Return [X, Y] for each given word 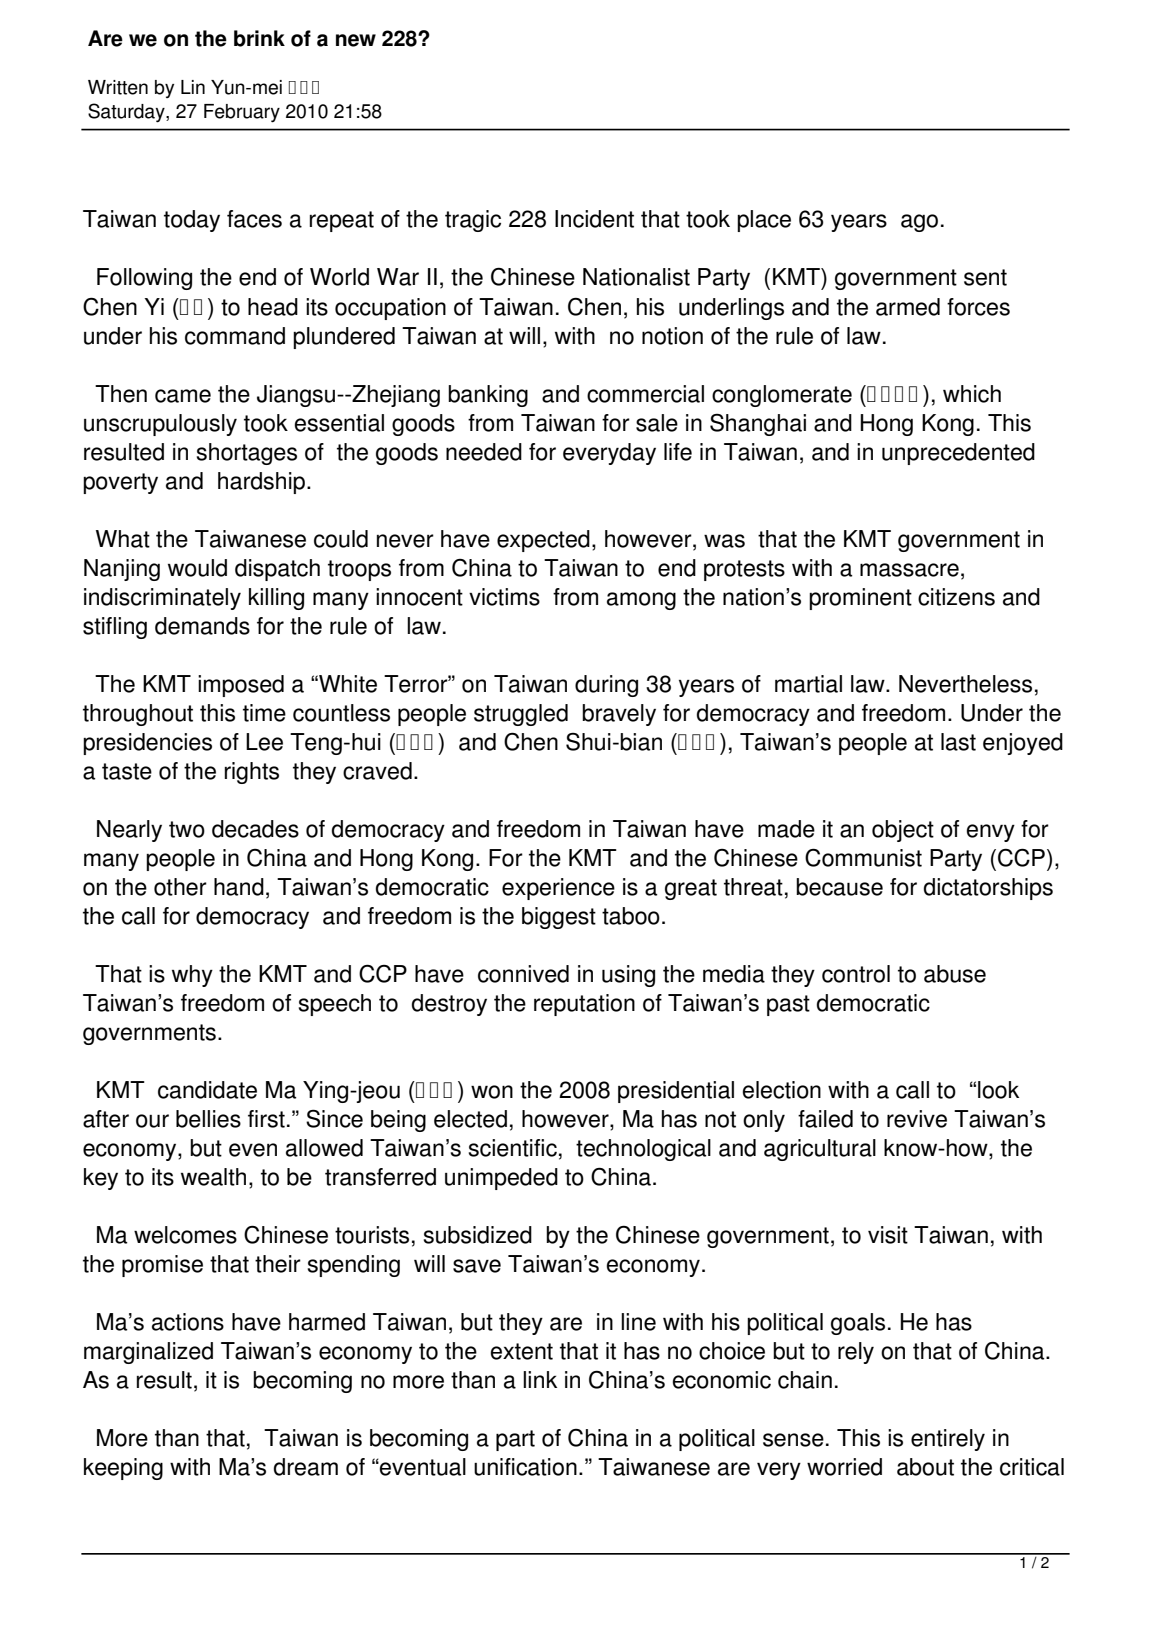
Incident [594, 219]
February [242, 113]
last [958, 742]
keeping [123, 1469]
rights [252, 773]
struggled [521, 715]
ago [919, 223]
